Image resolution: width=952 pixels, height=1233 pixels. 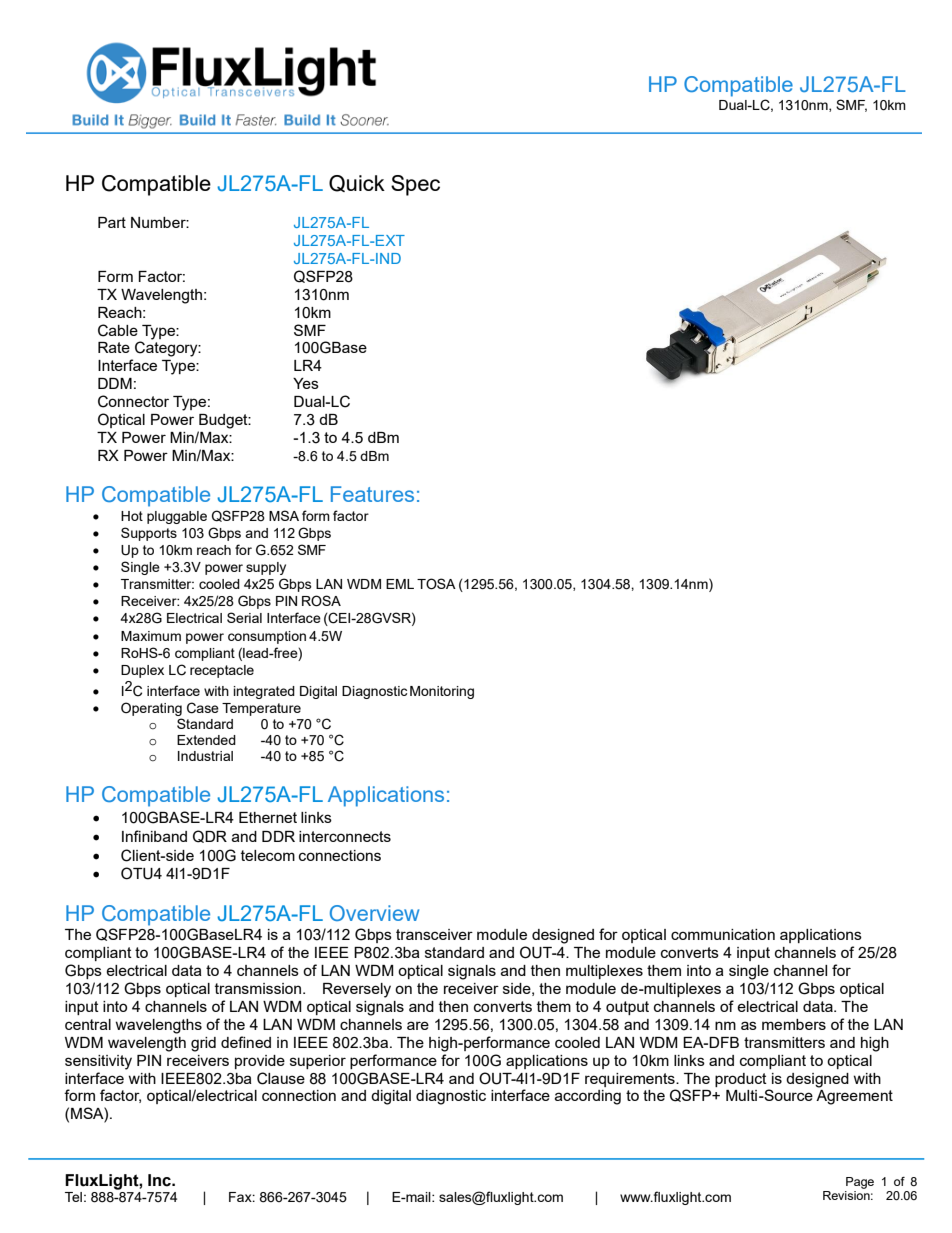 What do you see at coordinates (112, 222) in the screenshot?
I see `Part` at bounding box center [112, 222].
